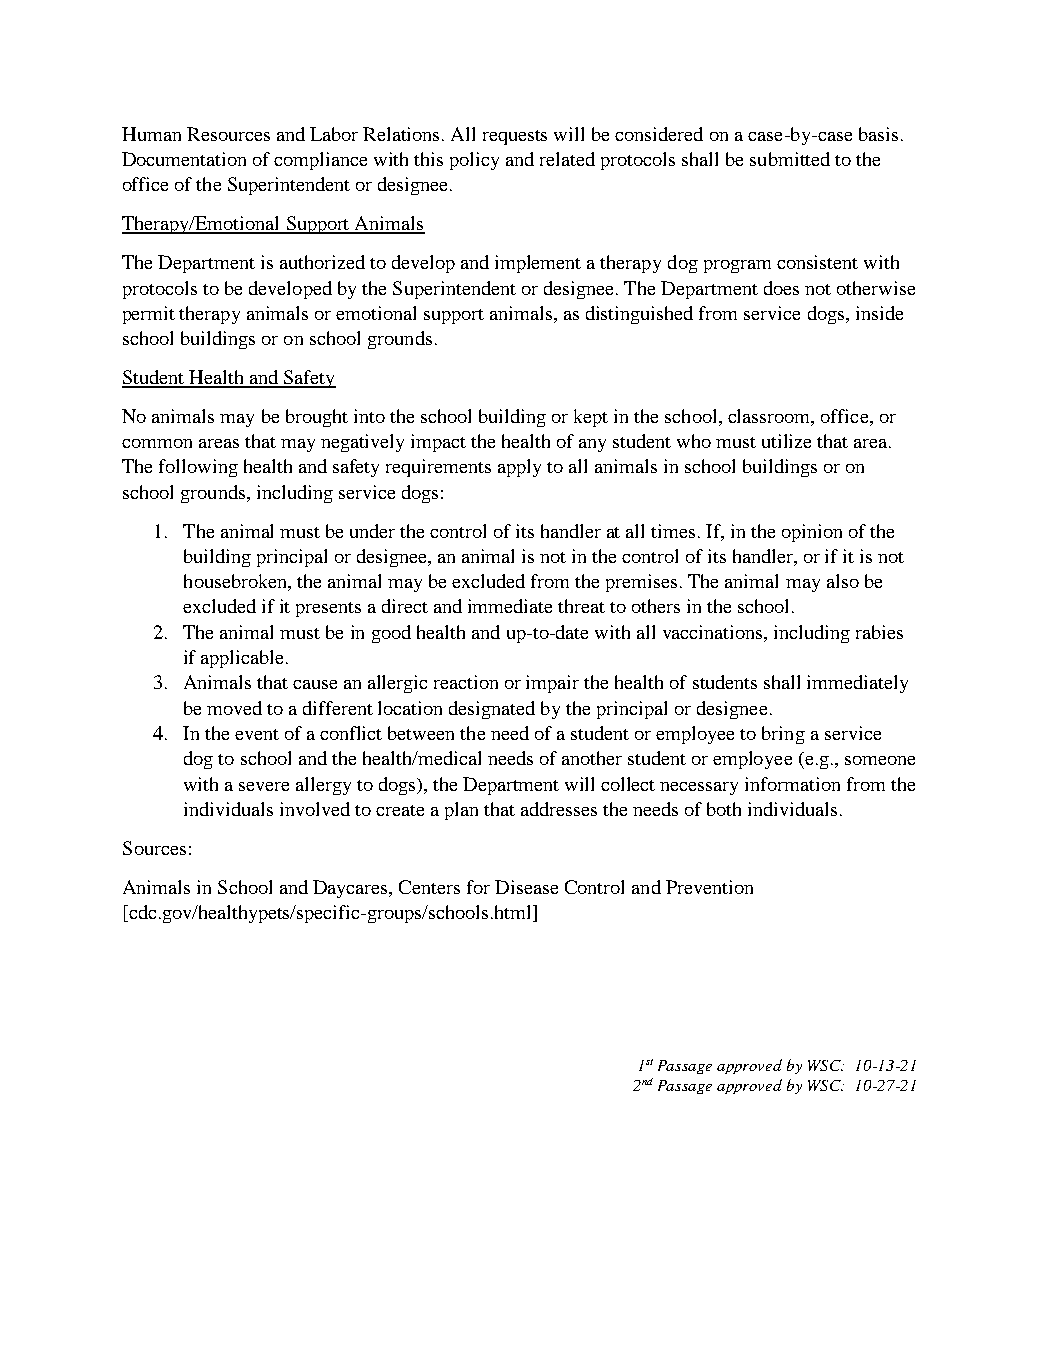 The image size is (1039, 1345). What do you see at coordinates (639, 315) in the screenshot?
I see `distinguished` at bounding box center [639, 315].
